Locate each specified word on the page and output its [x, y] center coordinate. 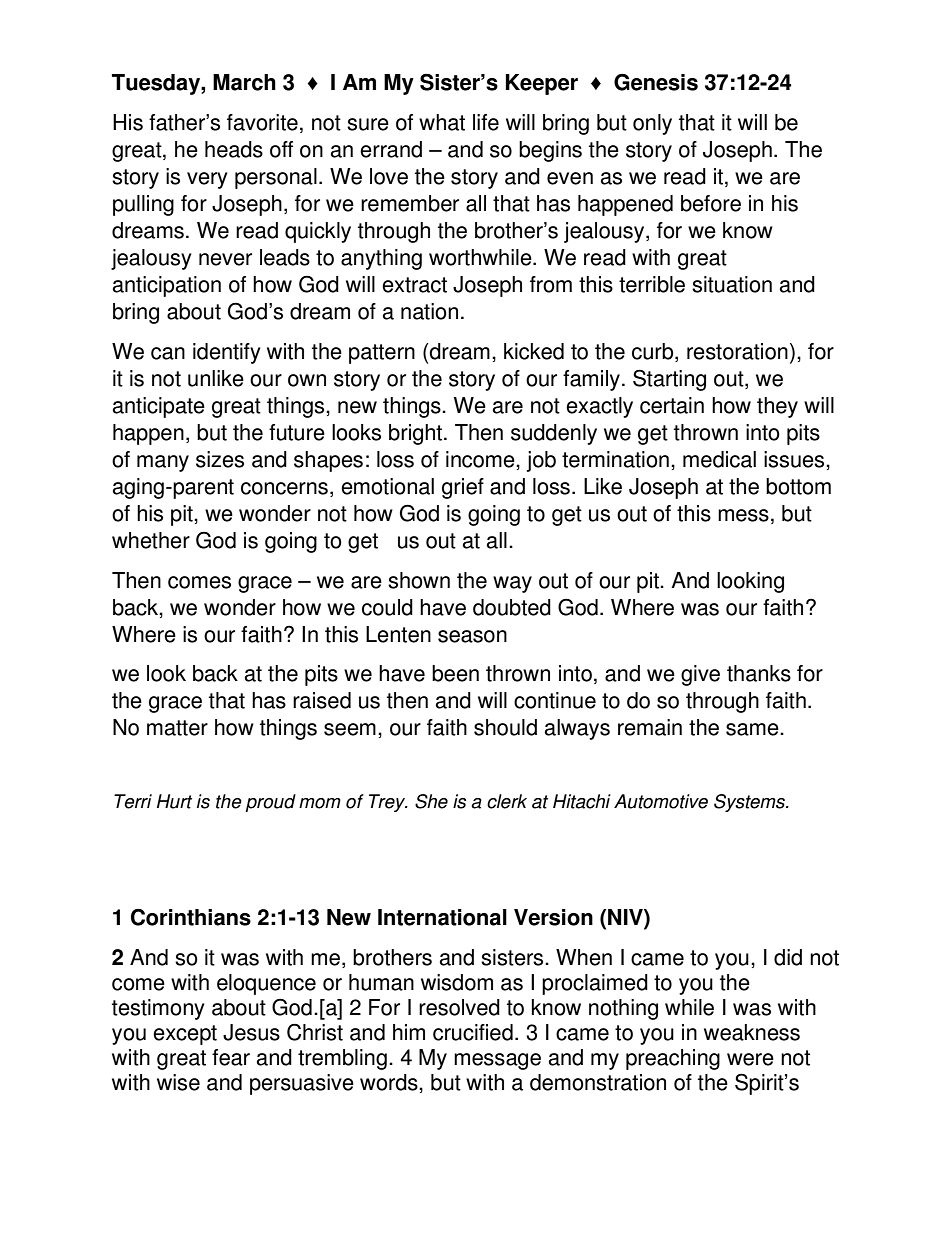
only [652, 124]
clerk [507, 801]
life [486, 122]
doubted [512, 607]
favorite [262, 122]
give [700, 675]
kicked [534, 351]
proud [270, 803]
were [750, 1059]
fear [231, 1057]
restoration [737, 351]
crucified [473, 1032]
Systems [750, 803]
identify [227, 353]
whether [151, 540]
